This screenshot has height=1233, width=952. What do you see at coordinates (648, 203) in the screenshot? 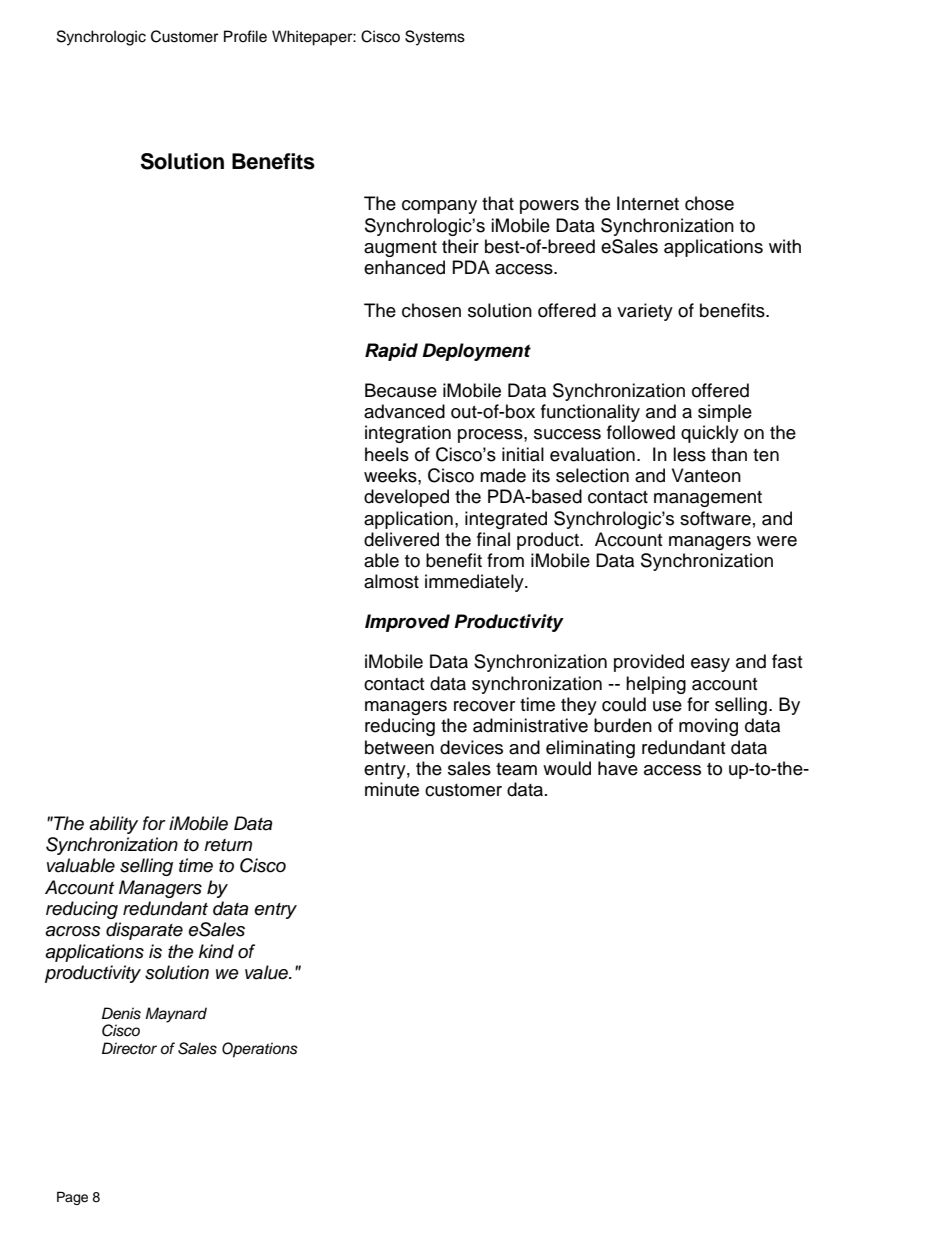
I see `Internet` at bounding box center [648, 203].
